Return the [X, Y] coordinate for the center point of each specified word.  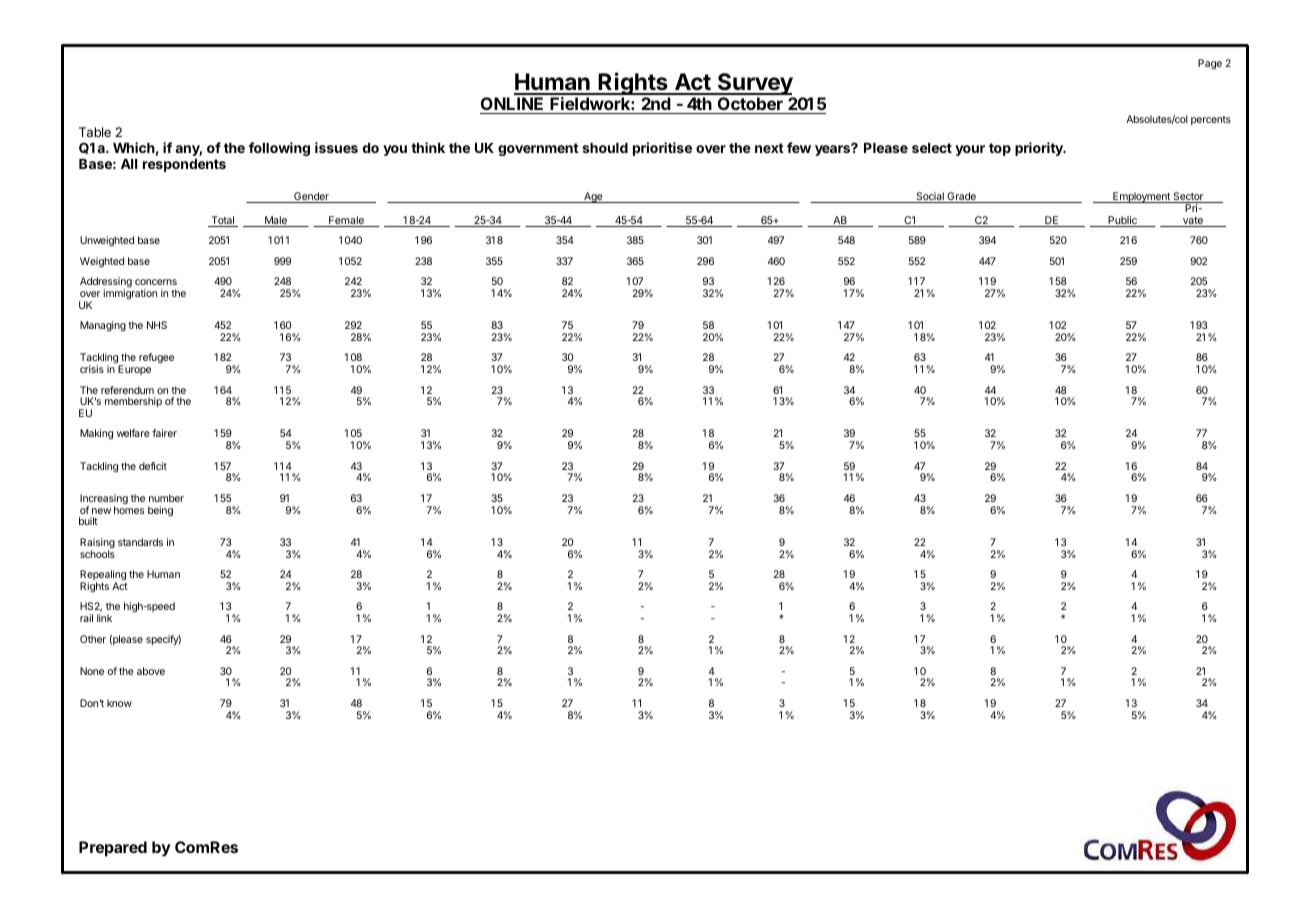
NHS [157, 325]
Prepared [113, 849]
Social [930, 197]
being [160, 511]
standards [140, 542]
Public [1122, 221]
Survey [755, 85]
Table [95, 132]
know [119, 703]
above [151, 671]
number [166, 498]
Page [1210, 64]
